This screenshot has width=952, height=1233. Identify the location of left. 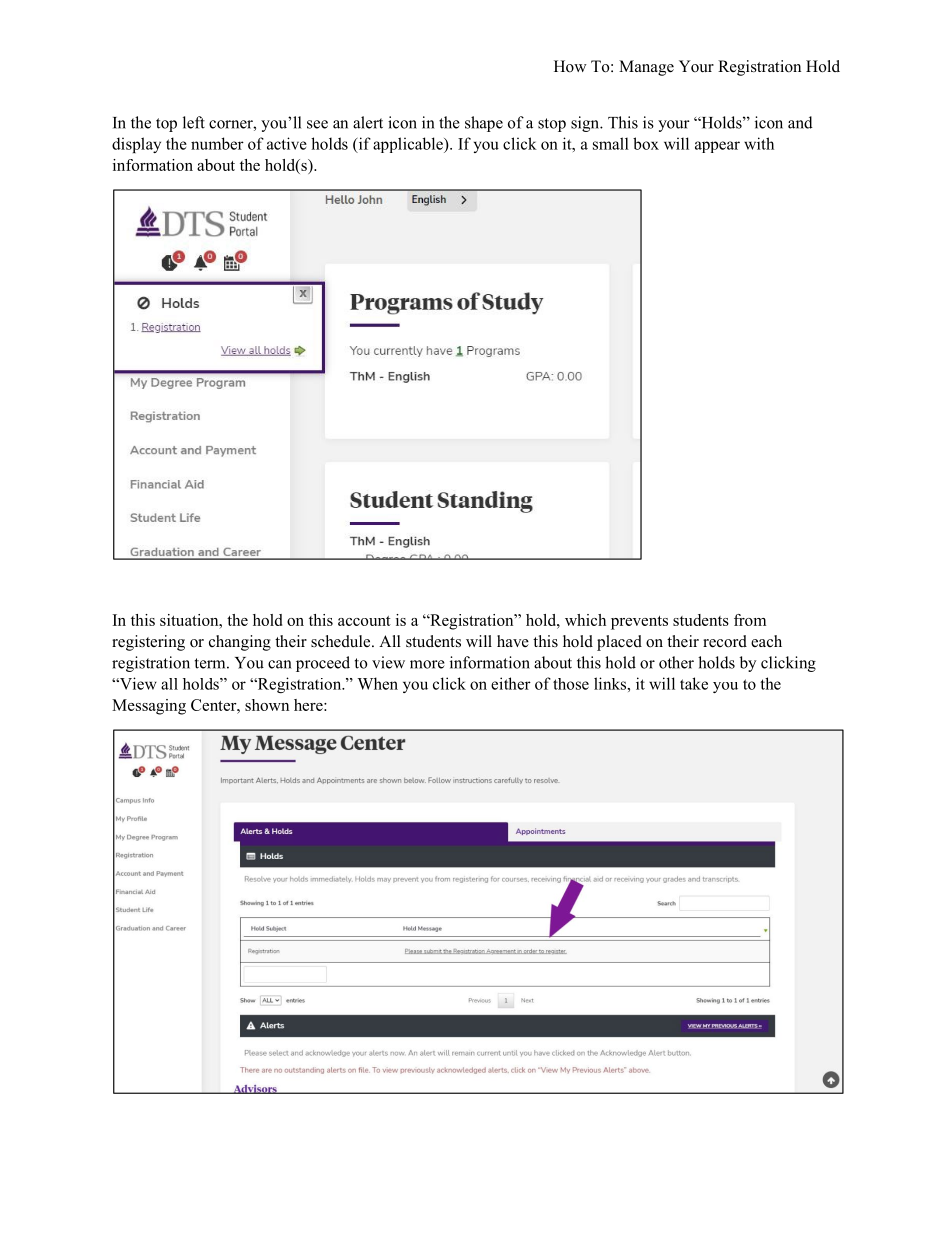
(194, 122).
